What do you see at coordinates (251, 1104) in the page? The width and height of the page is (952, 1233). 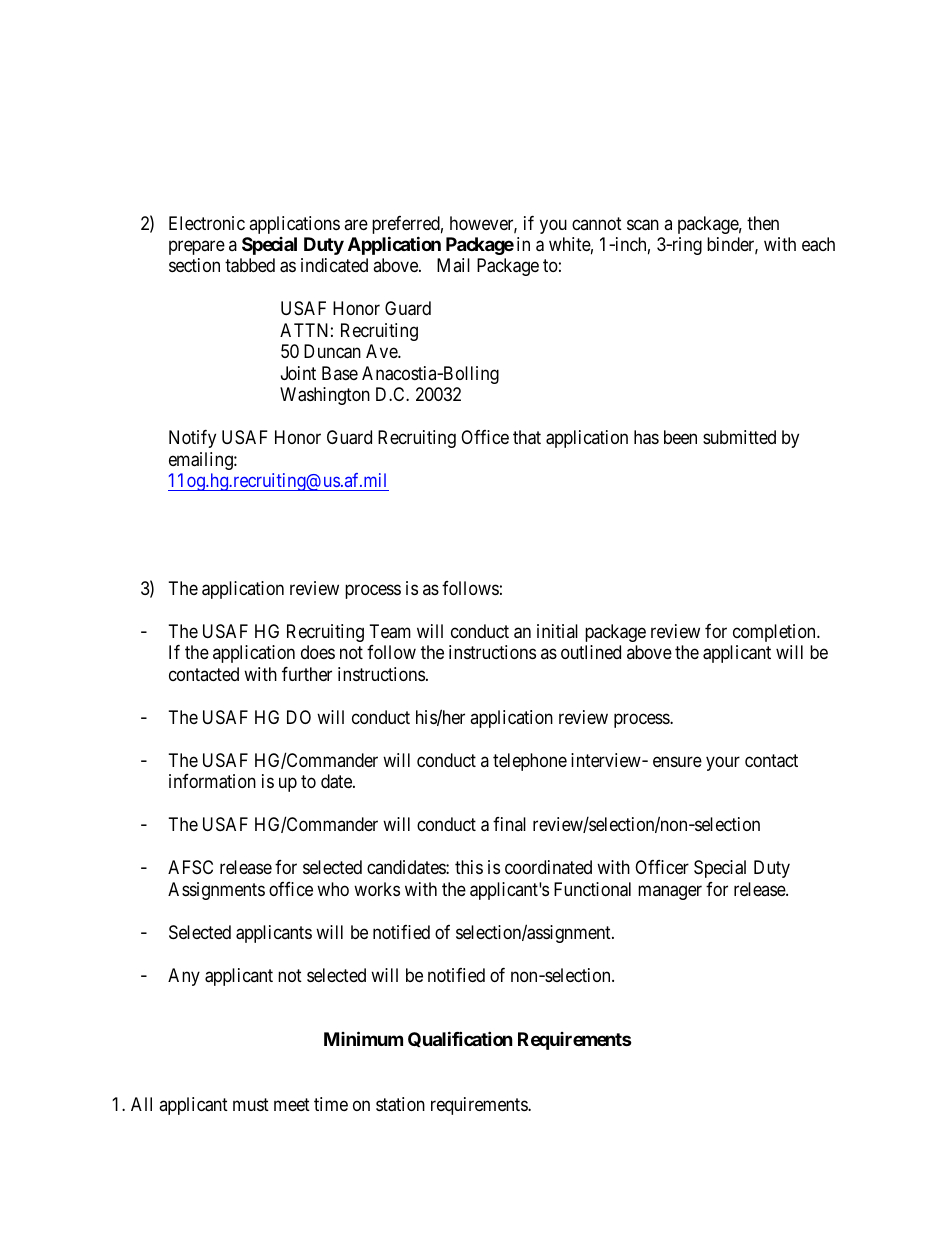 I see `must` at bounding box center [251, 1104].
